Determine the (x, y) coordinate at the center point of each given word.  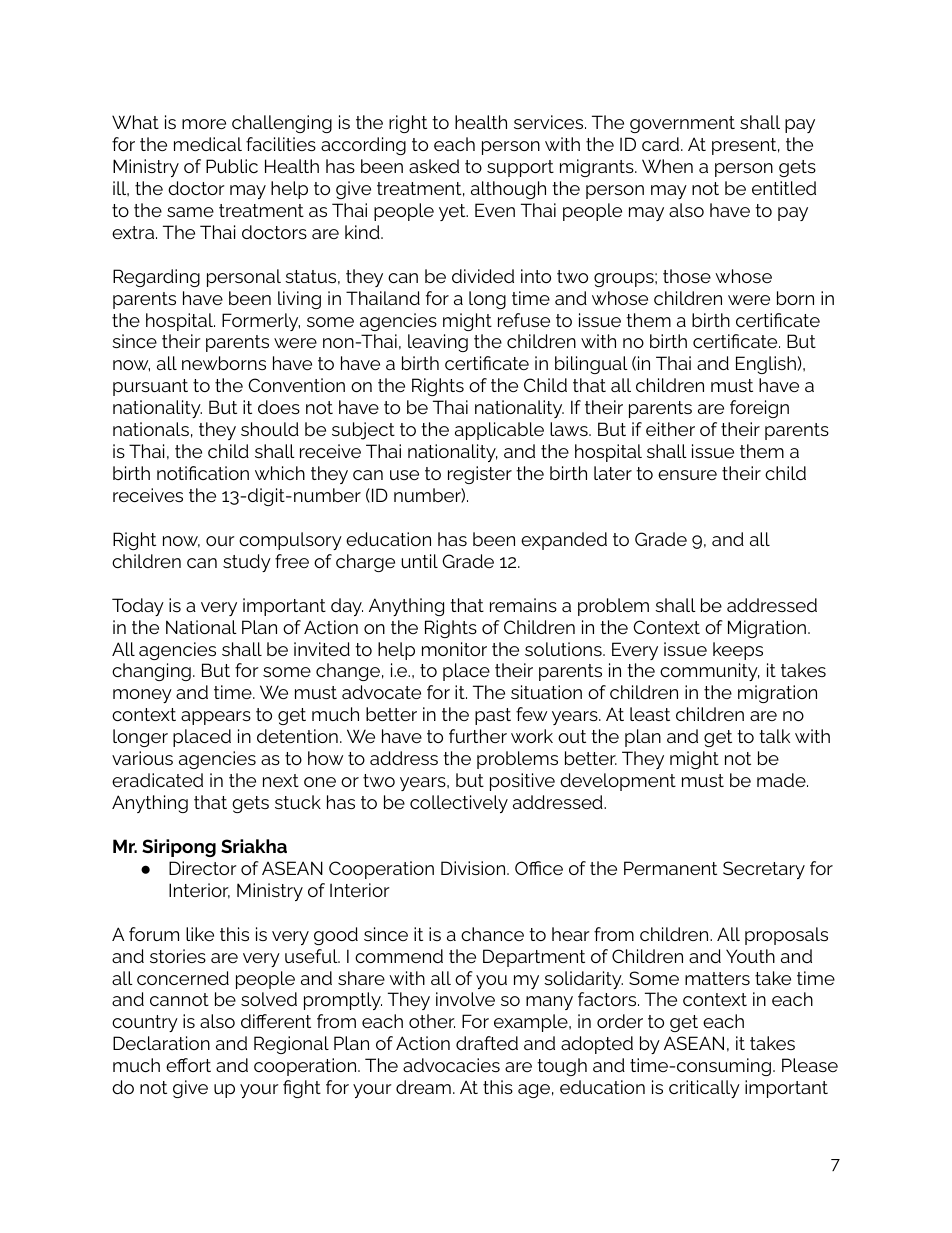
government (682, 124)
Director (203, 868)
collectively (459, 804)
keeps (738, 651)
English (766, 365)
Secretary (764, 870)
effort (188, 1065)
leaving (438, 343)
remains (523, 605)
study (247, 563)
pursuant (150, 387)
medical (208, 144)
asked (434, 166)
